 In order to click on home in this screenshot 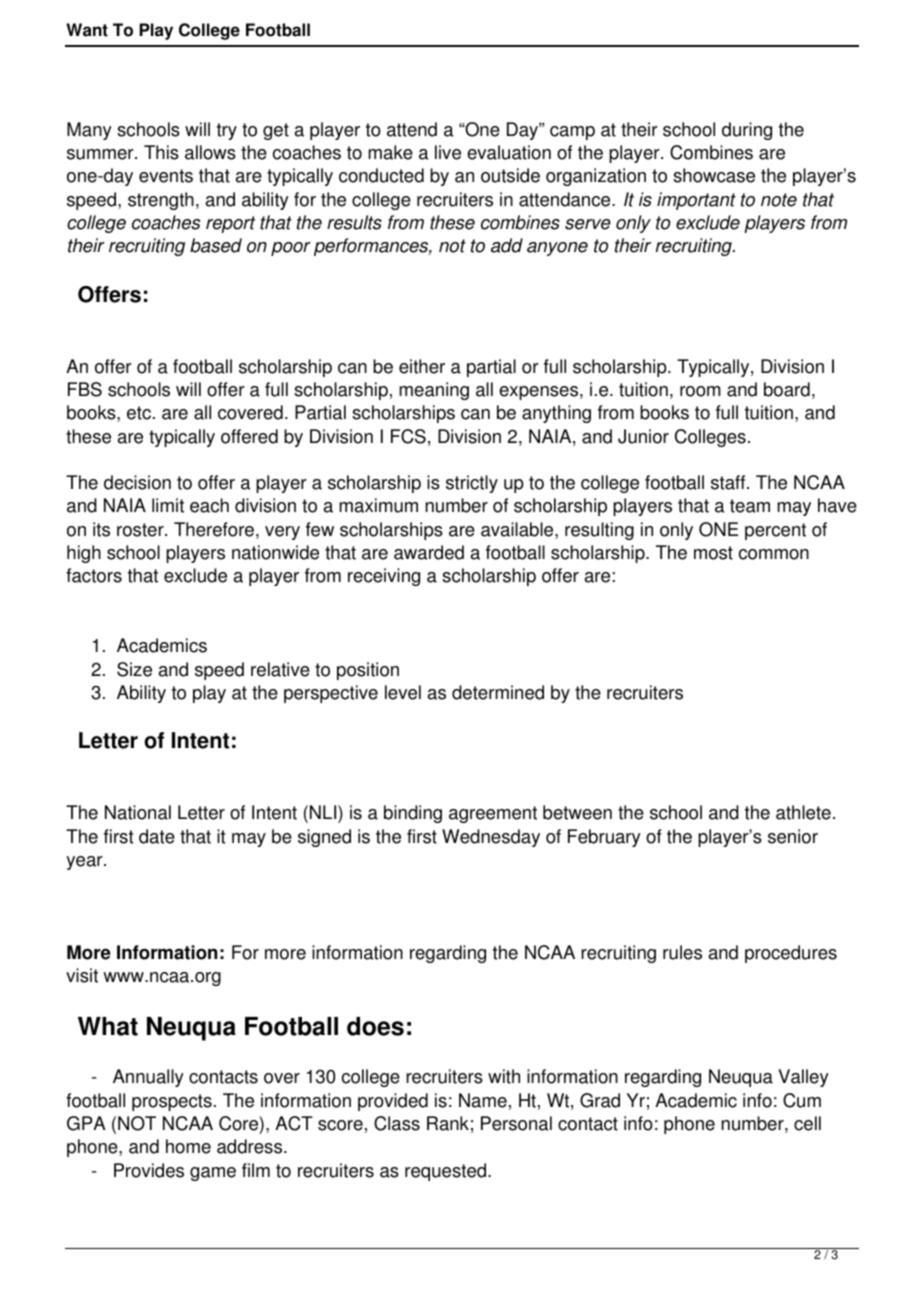, I will do `click(188, 1146)`.
